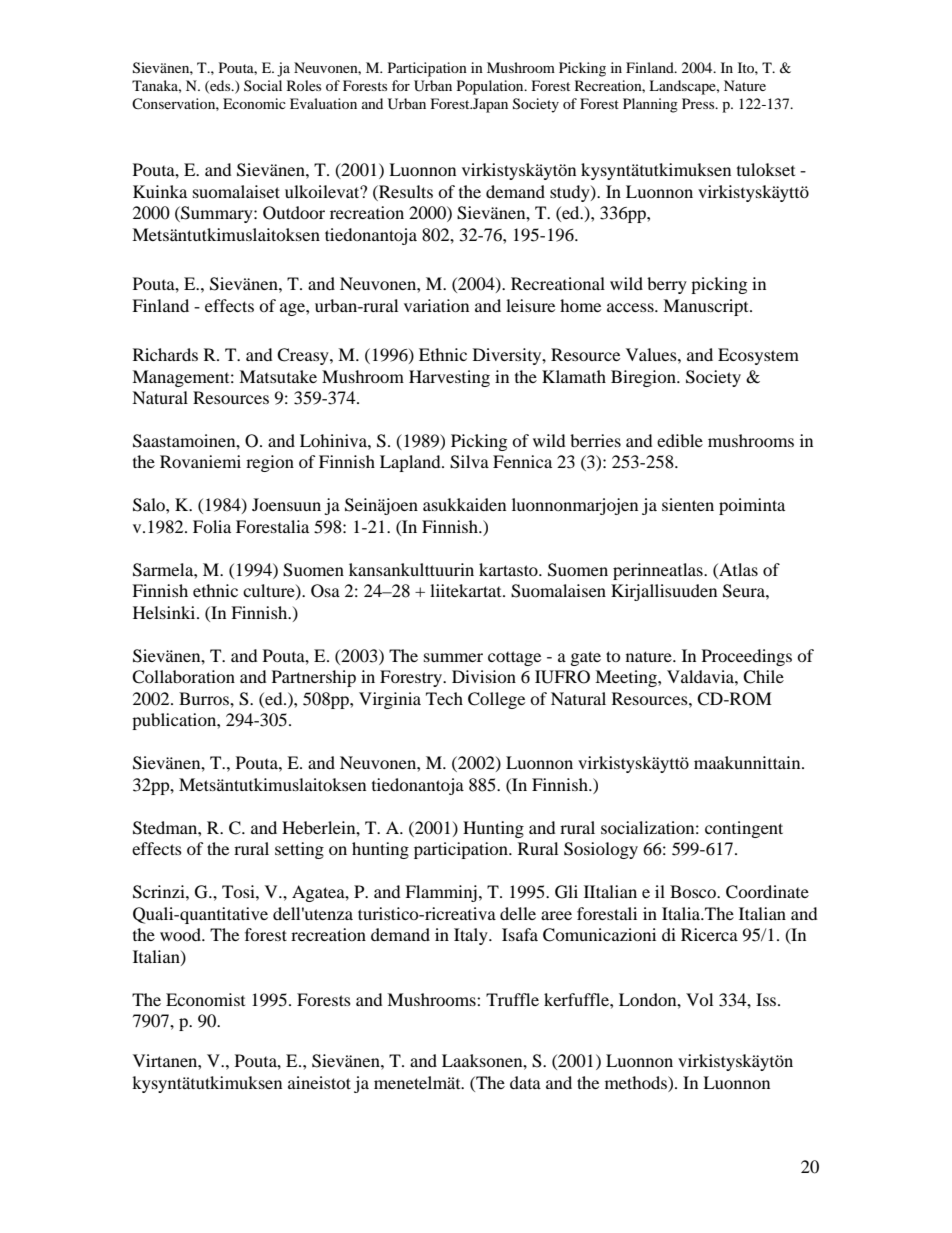 The height and width of the screenshot is (1233, 952). Describe the element at coordinates (444, 698) in the screenshot. I see `Tech` at that location.
